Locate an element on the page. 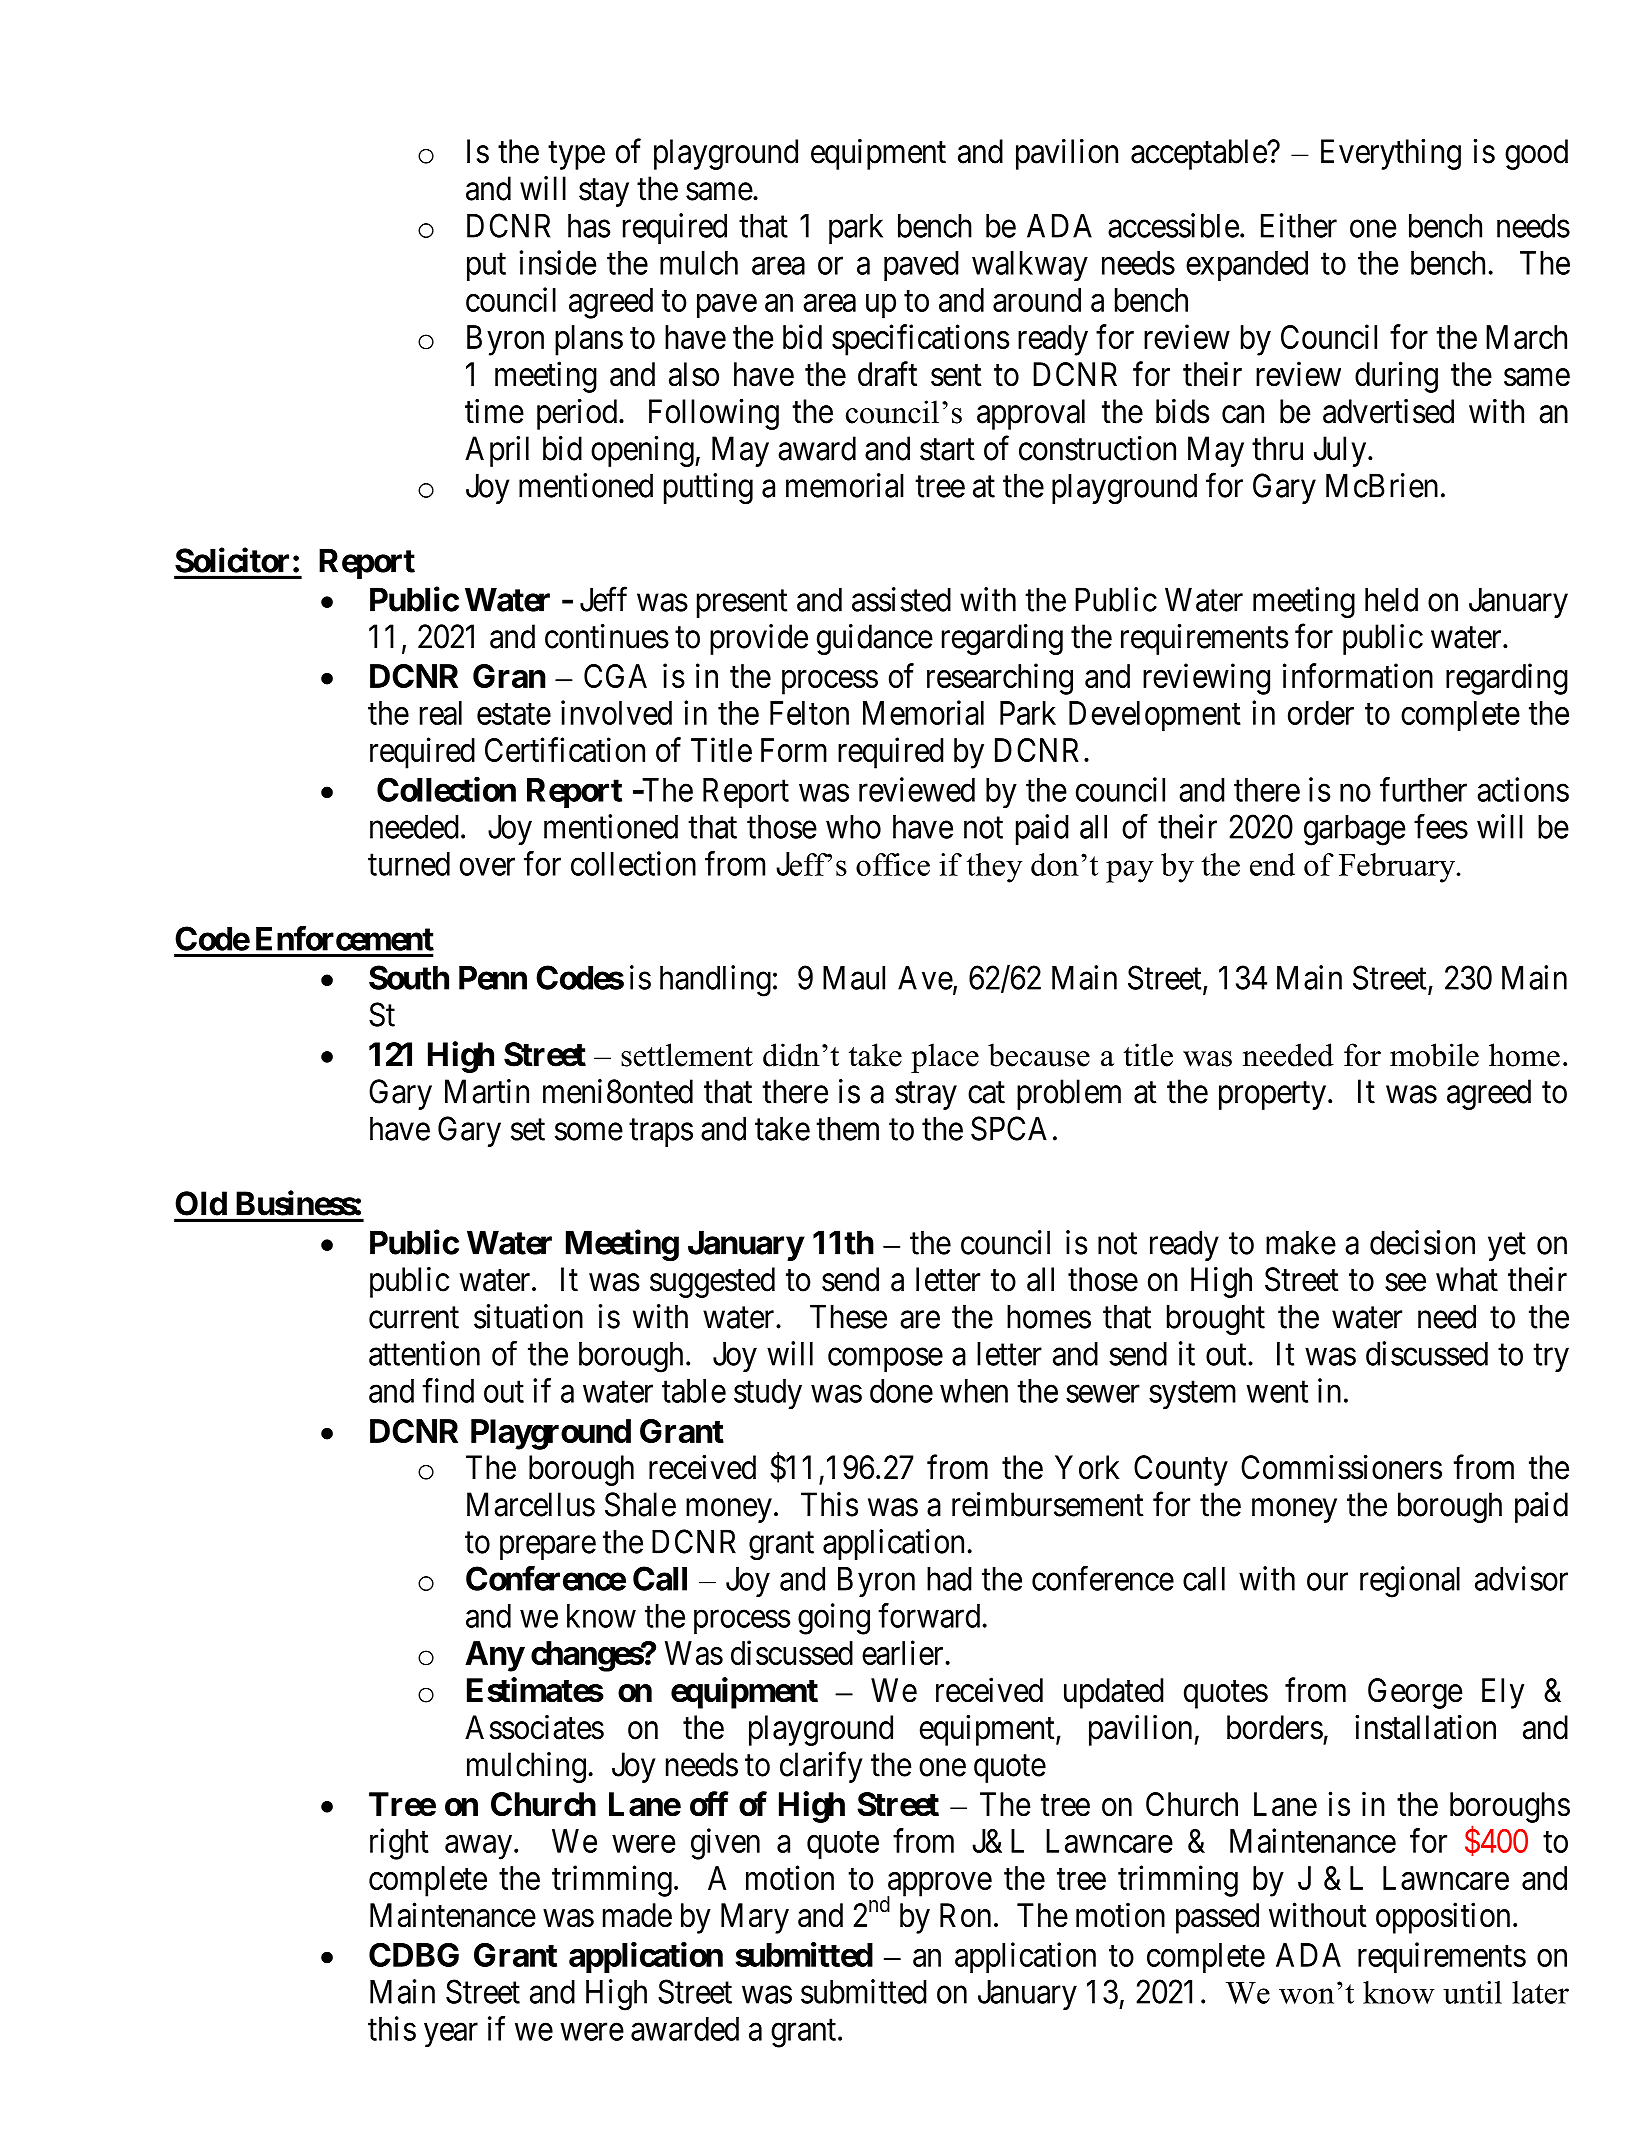  CDBG is located at coordinates (414, 1955).
